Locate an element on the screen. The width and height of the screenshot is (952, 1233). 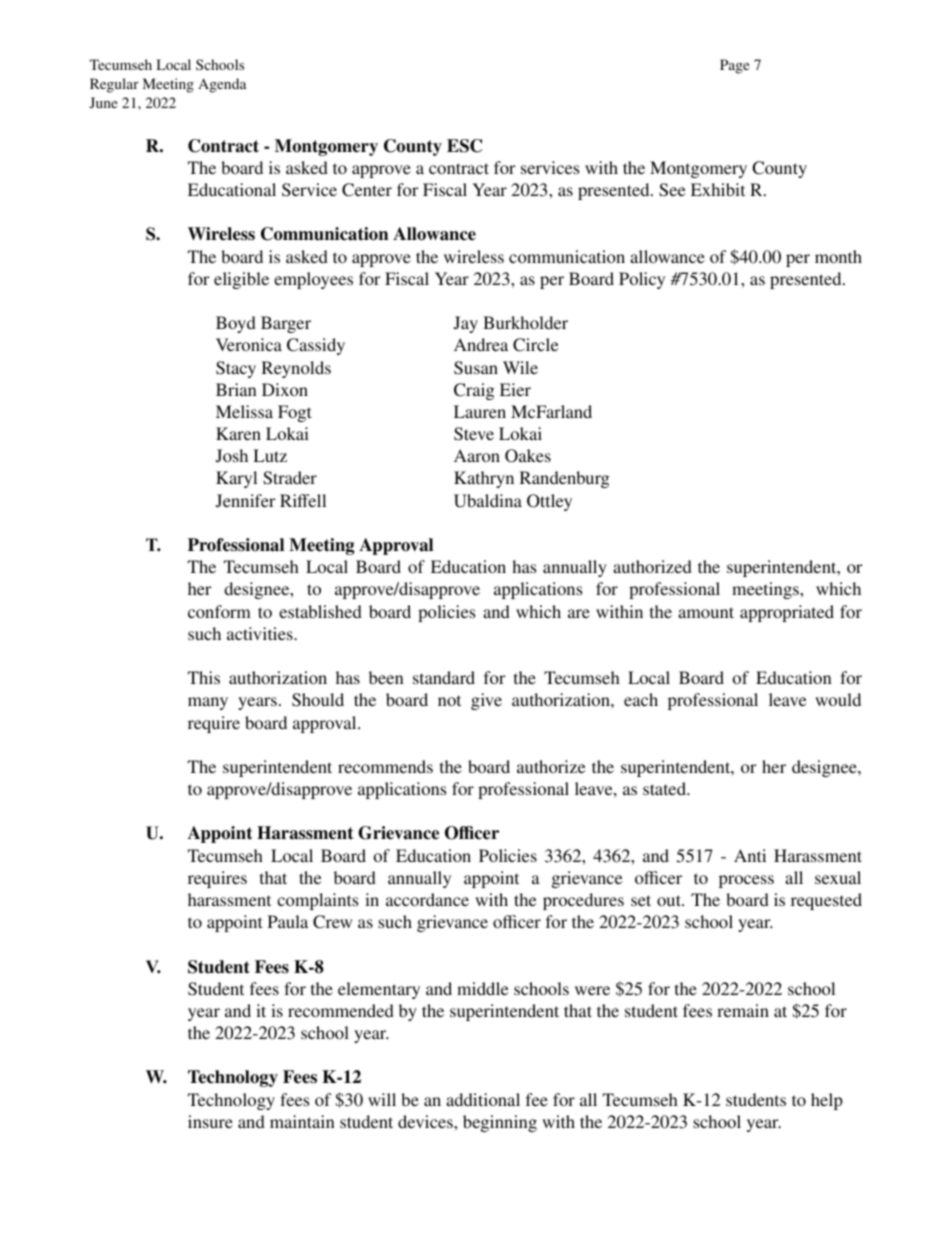
insure is located at coordinates (210, 1121).
